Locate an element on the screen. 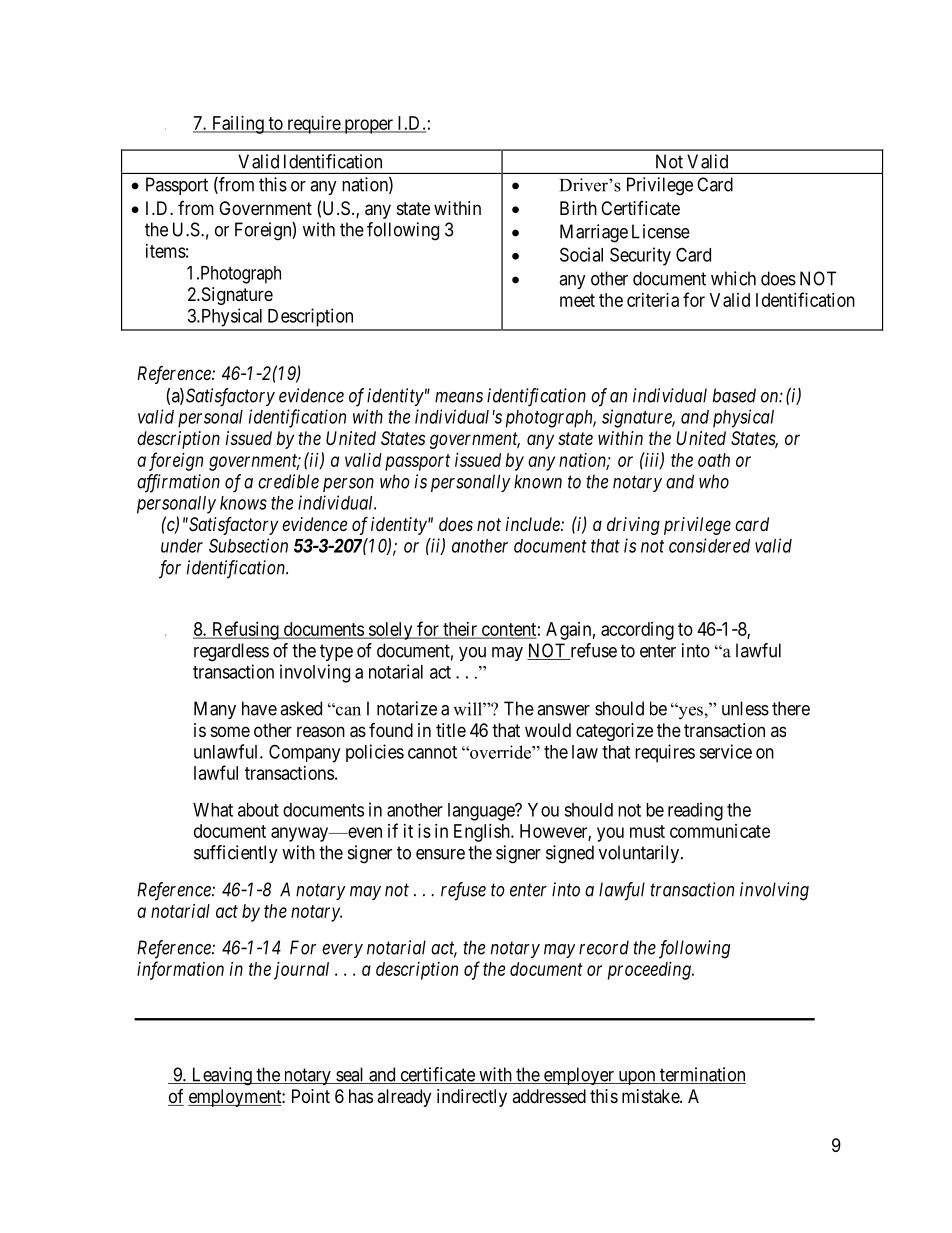  communicate is located at coordinates (720, 831).
